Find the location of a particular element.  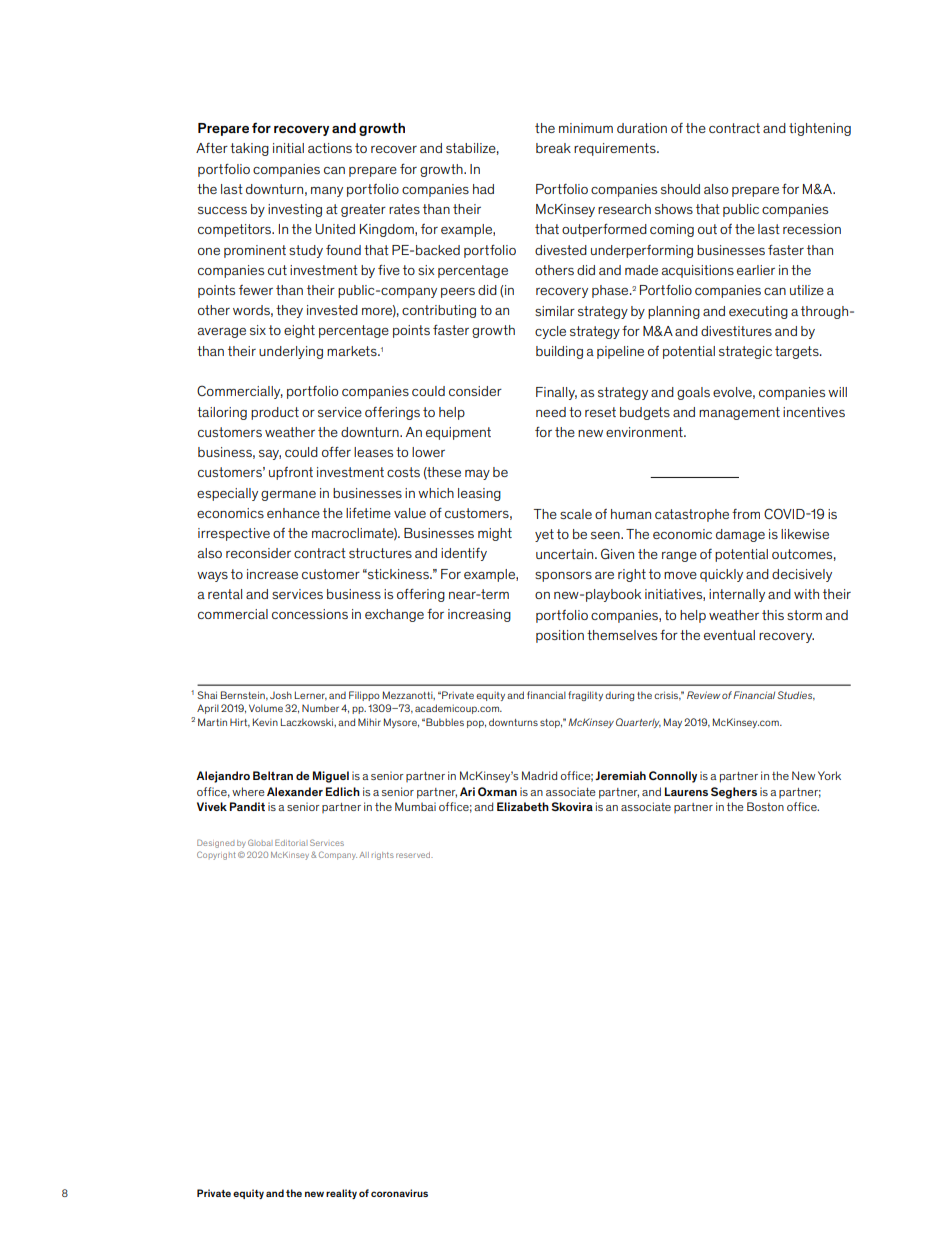

initial is located at coordinates (288, 148).
